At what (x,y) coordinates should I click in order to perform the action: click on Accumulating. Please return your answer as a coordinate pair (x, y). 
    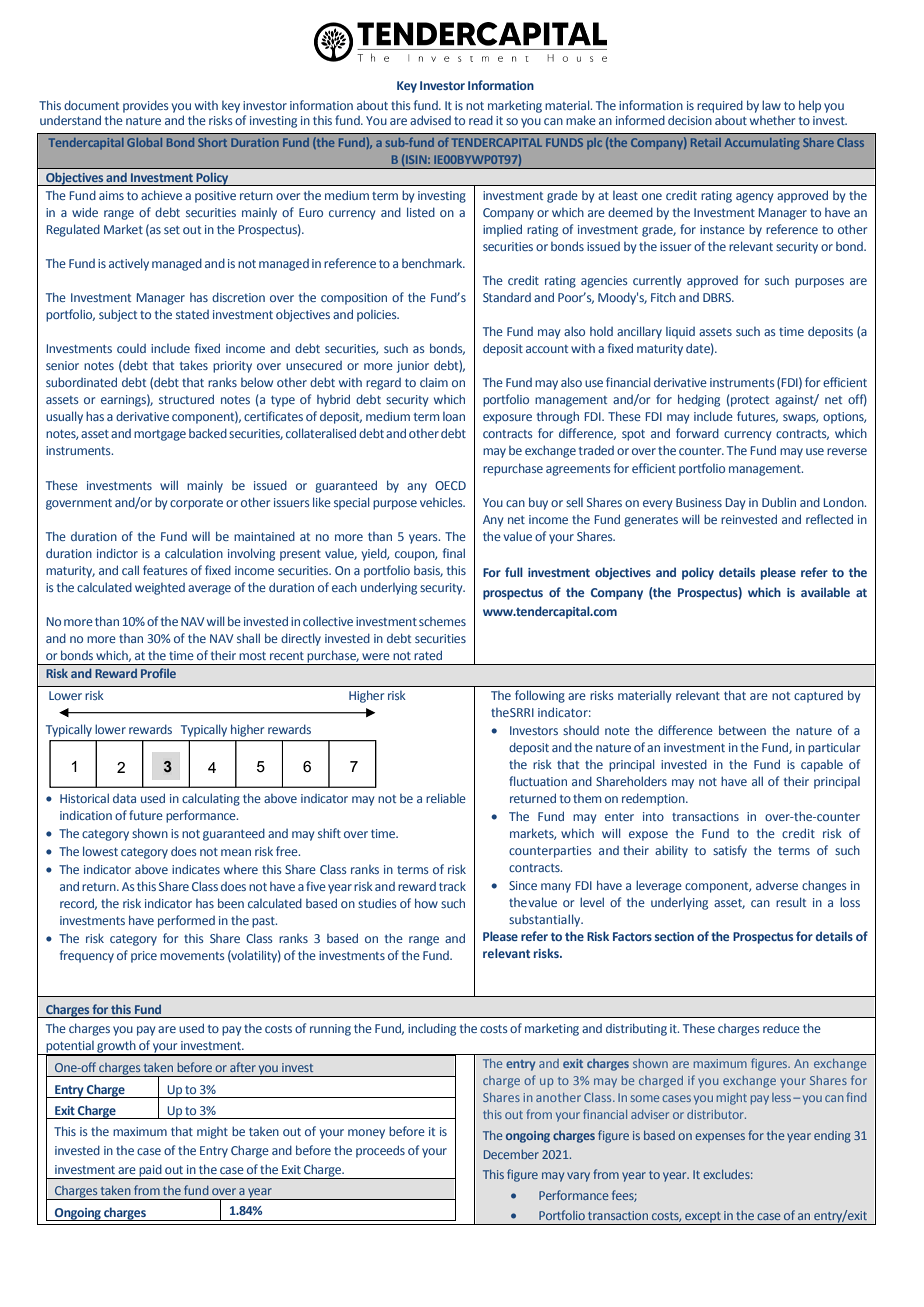
    Looking at the image, I should click on (762, 144).
